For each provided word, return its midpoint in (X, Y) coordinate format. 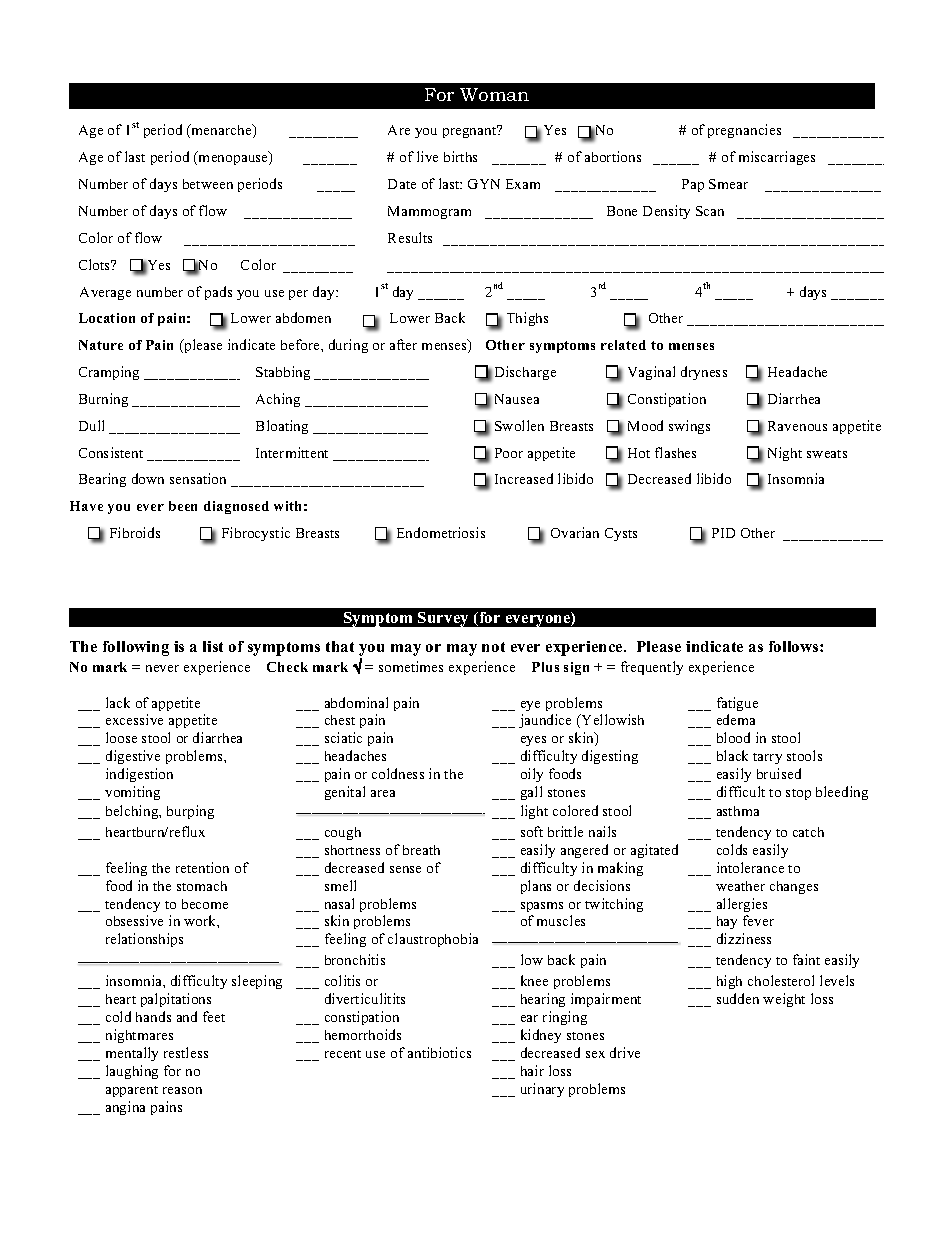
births (460, 156)
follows (795, 646)
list (213, 646)
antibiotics (439, 1052)
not (493, 647)
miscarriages (777, 158)
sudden (738, 998)
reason (182, 1090)
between (208, 184)
